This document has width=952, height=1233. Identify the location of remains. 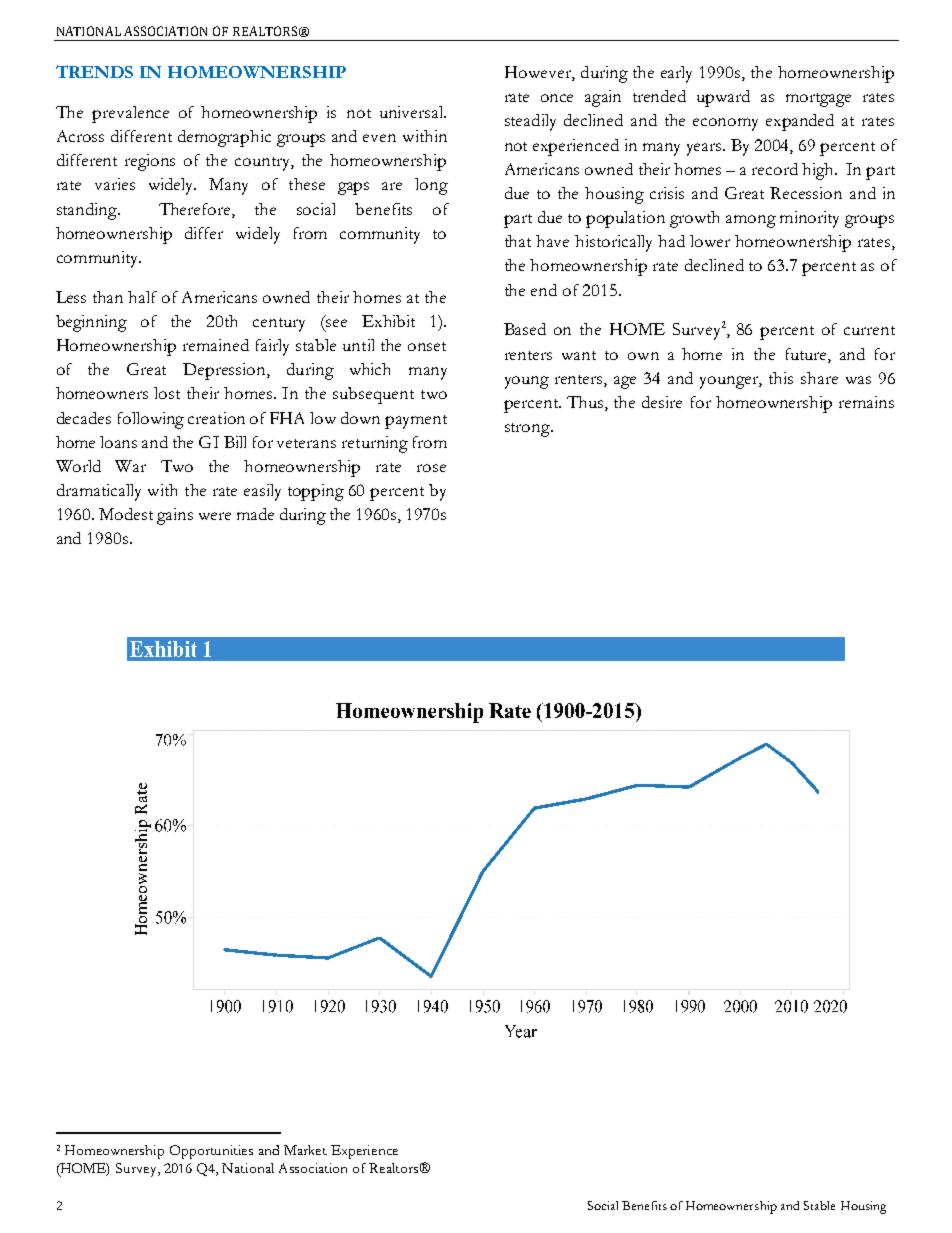
(866, 402).
